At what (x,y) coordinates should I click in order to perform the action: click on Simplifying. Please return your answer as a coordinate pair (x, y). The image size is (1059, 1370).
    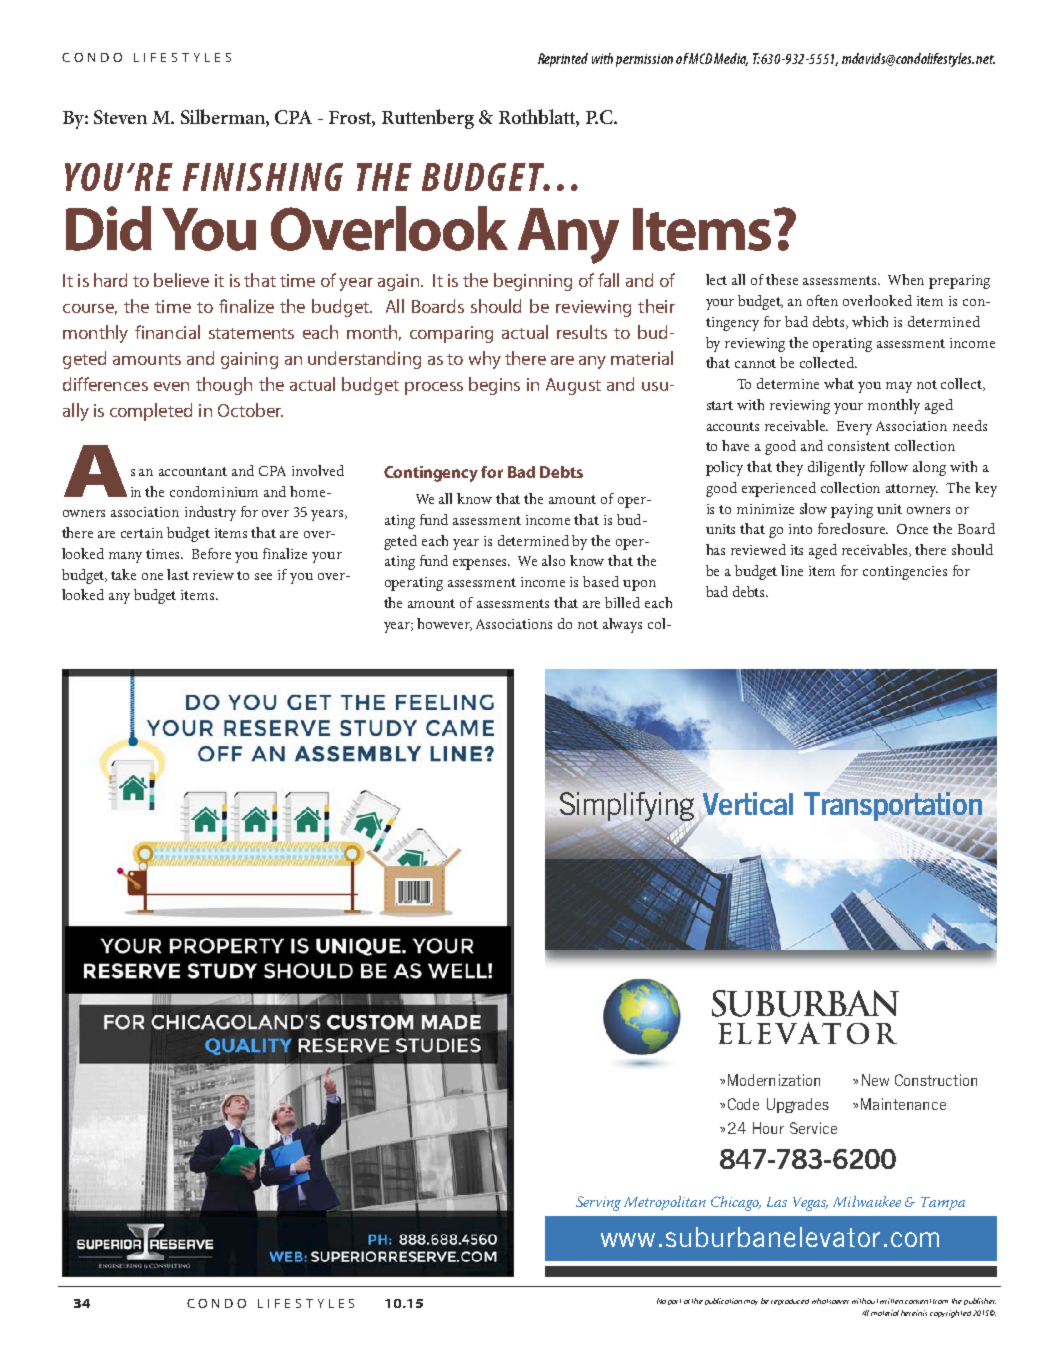
    Looking at the image, I should click on (627, 806).
